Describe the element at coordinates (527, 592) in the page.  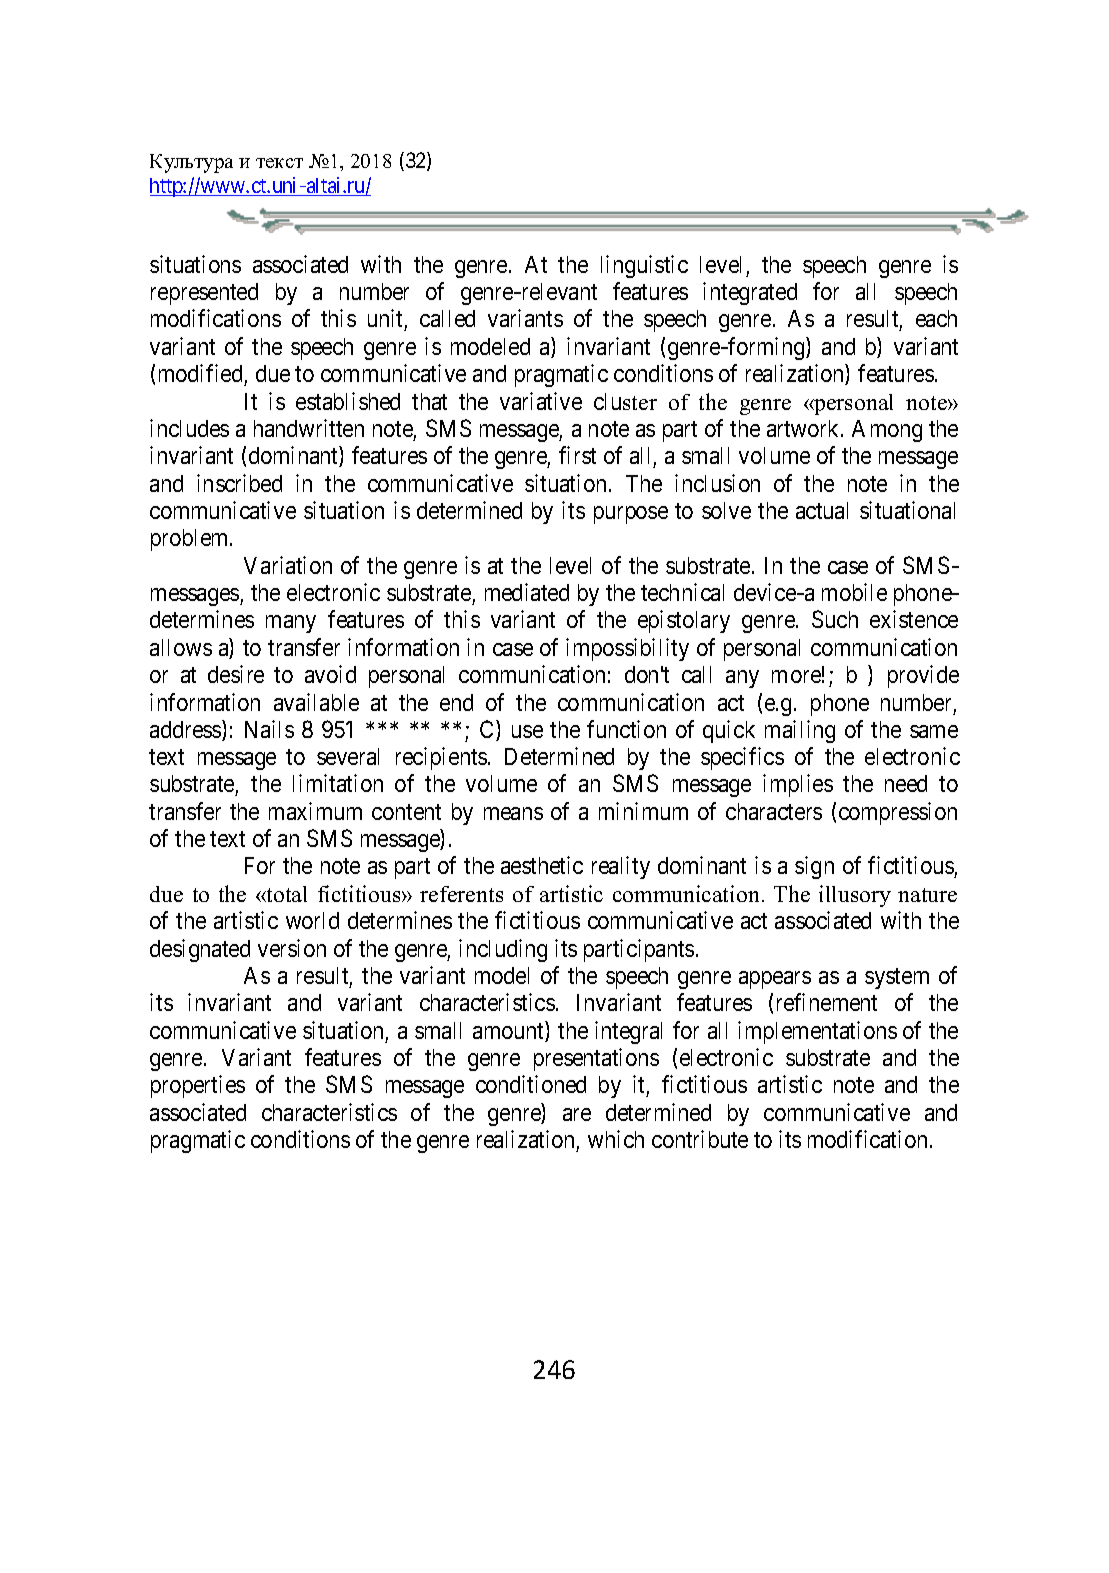
I see `mediated` at that location.
